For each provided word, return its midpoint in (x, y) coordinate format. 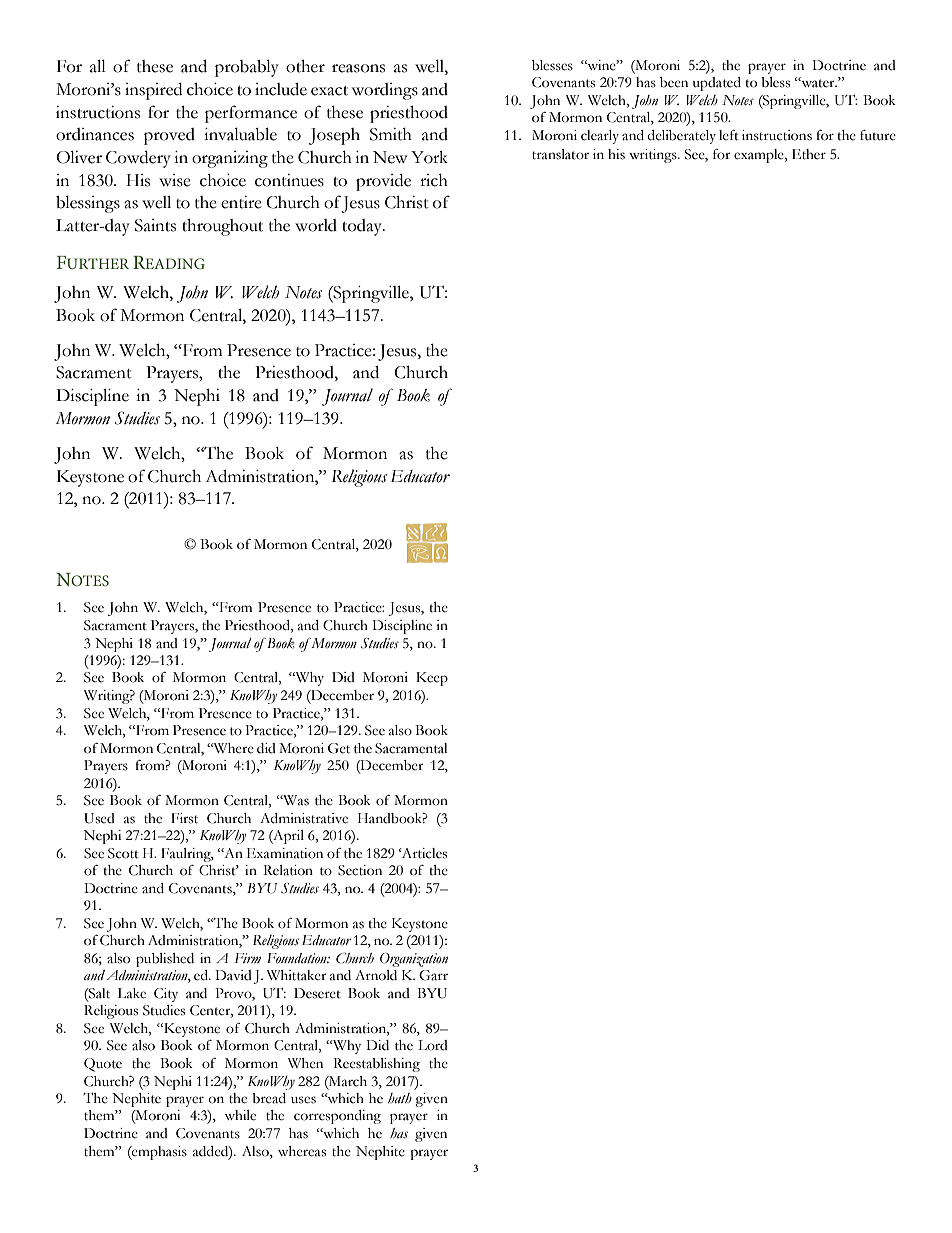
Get (339, 748)
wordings (385, 91)
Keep (432, 679)
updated (717, 84)
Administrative (304, 818)
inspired (153, 91)
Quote (103, 1065)
